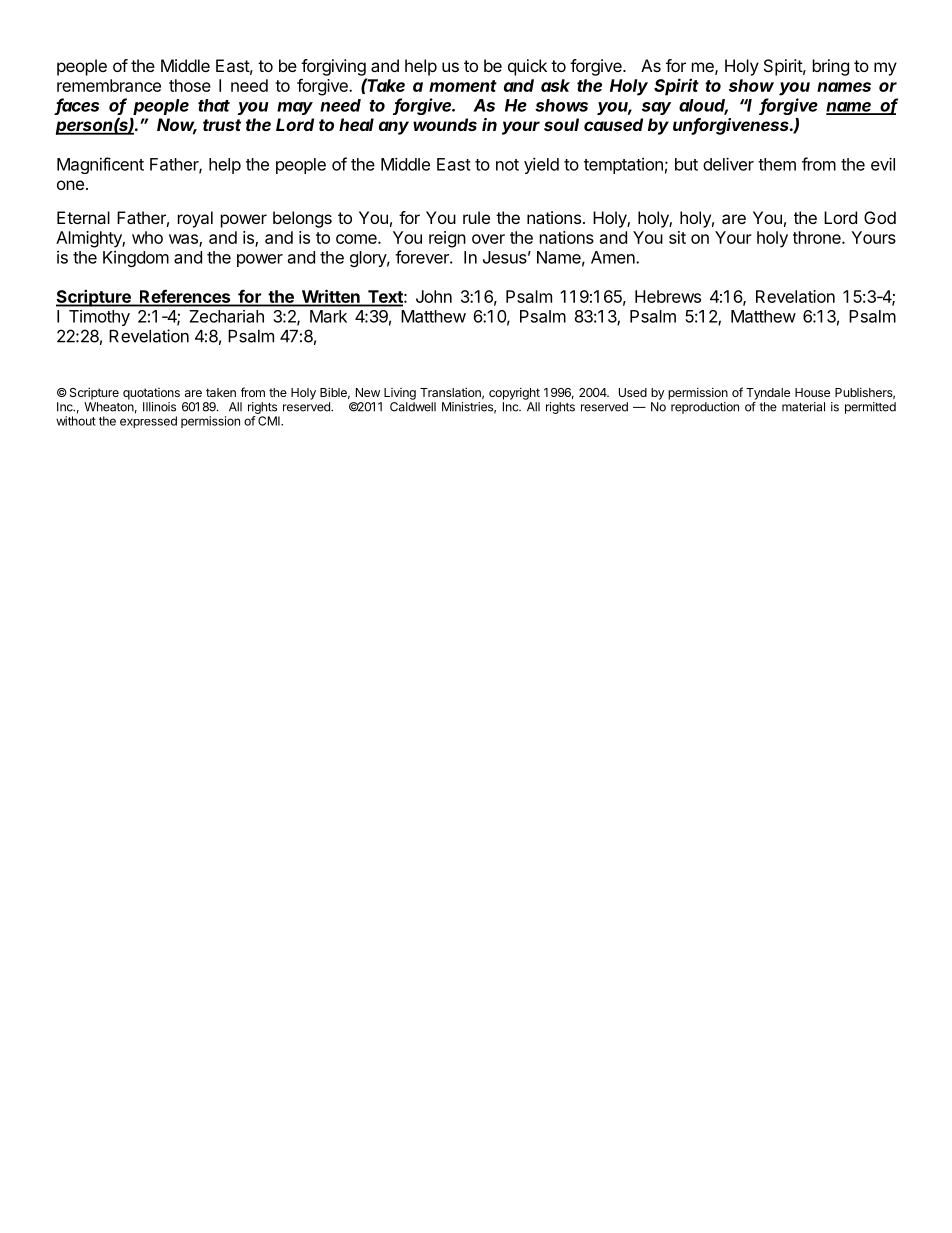 Image resolution: width=952 pixels, height=1233 pixels. I want to click on royal, so click(195, 219).
